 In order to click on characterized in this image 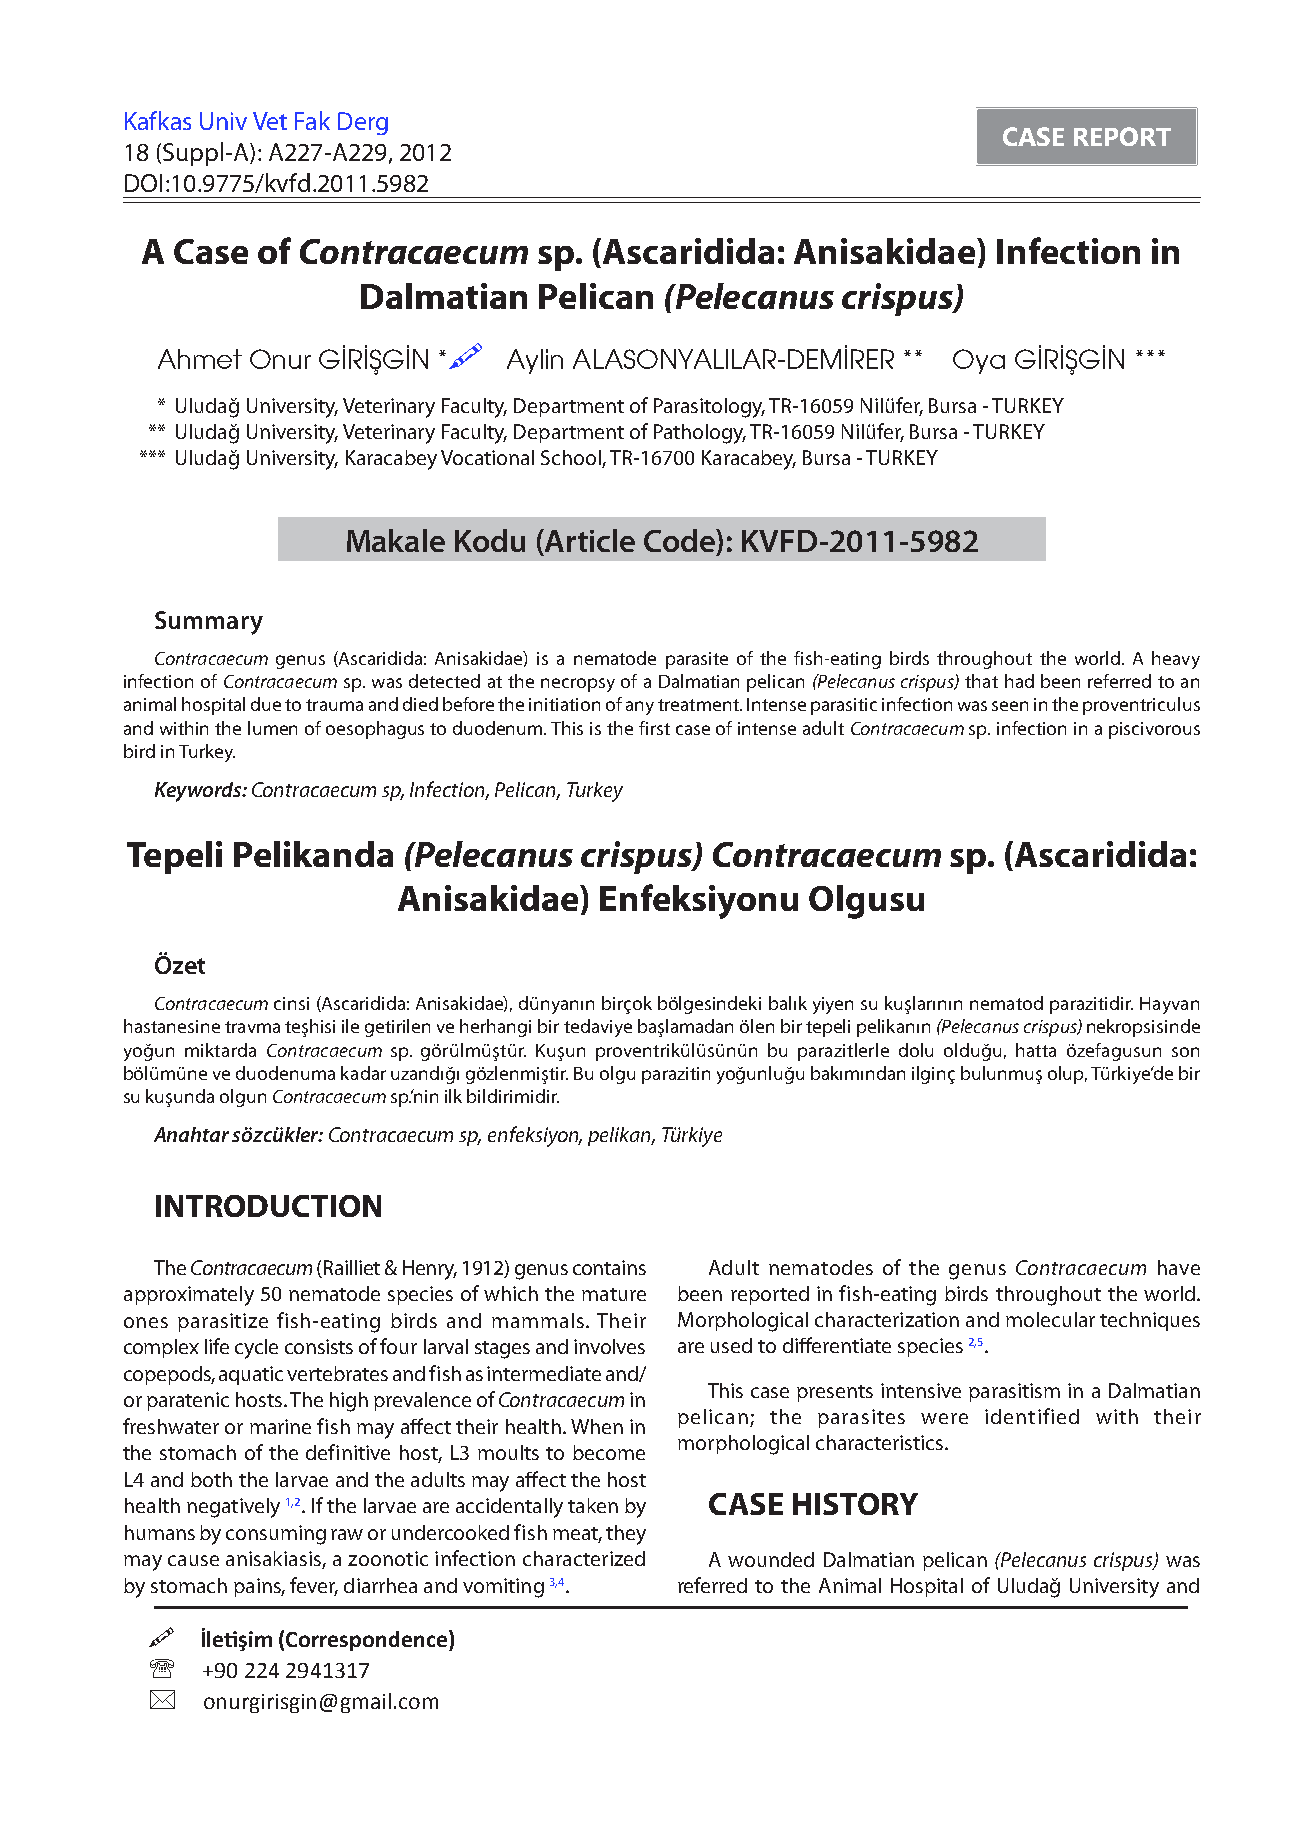, I will do `click(584, 1558)`.
